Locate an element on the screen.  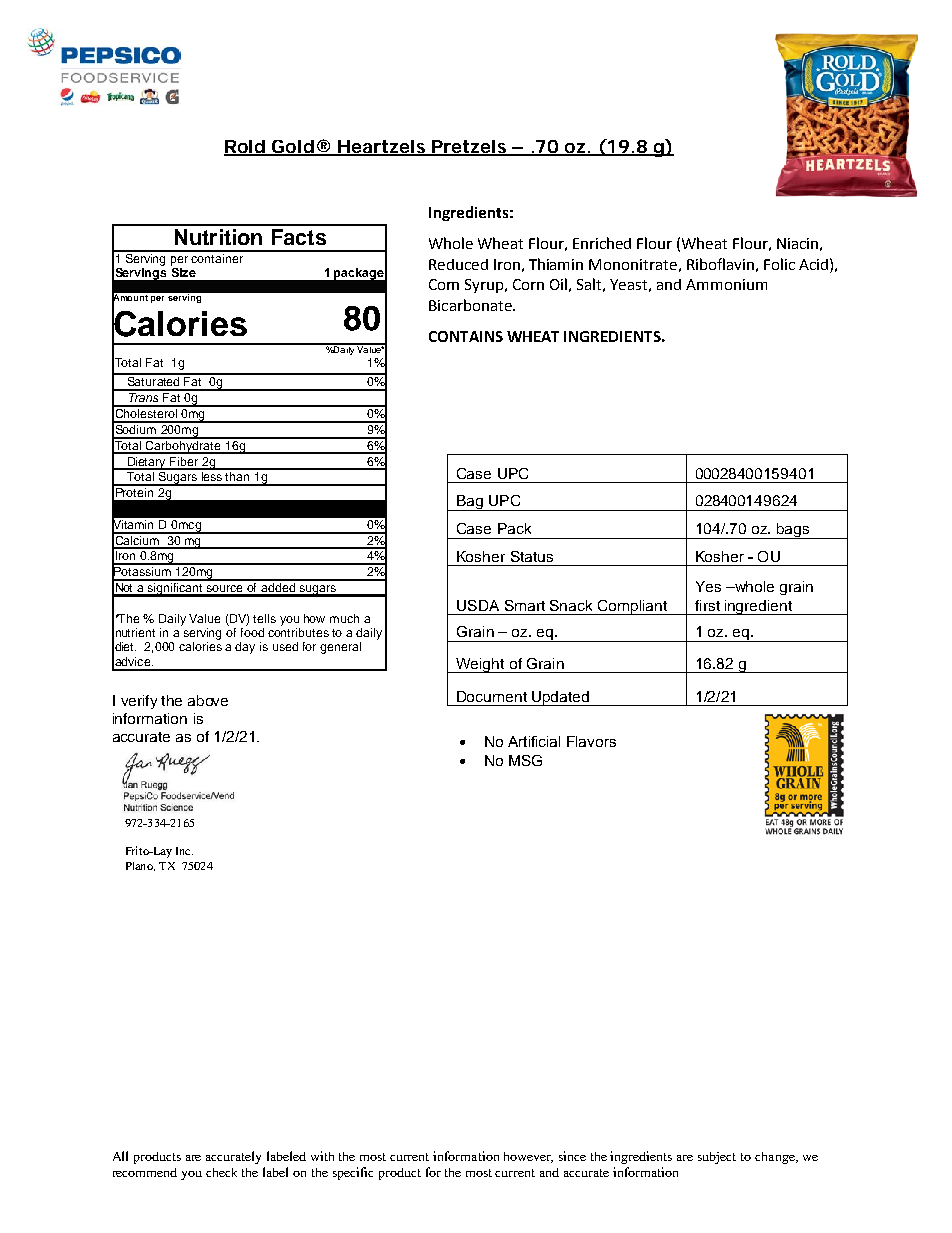
Reduced is located at coordinates (458, 264).
